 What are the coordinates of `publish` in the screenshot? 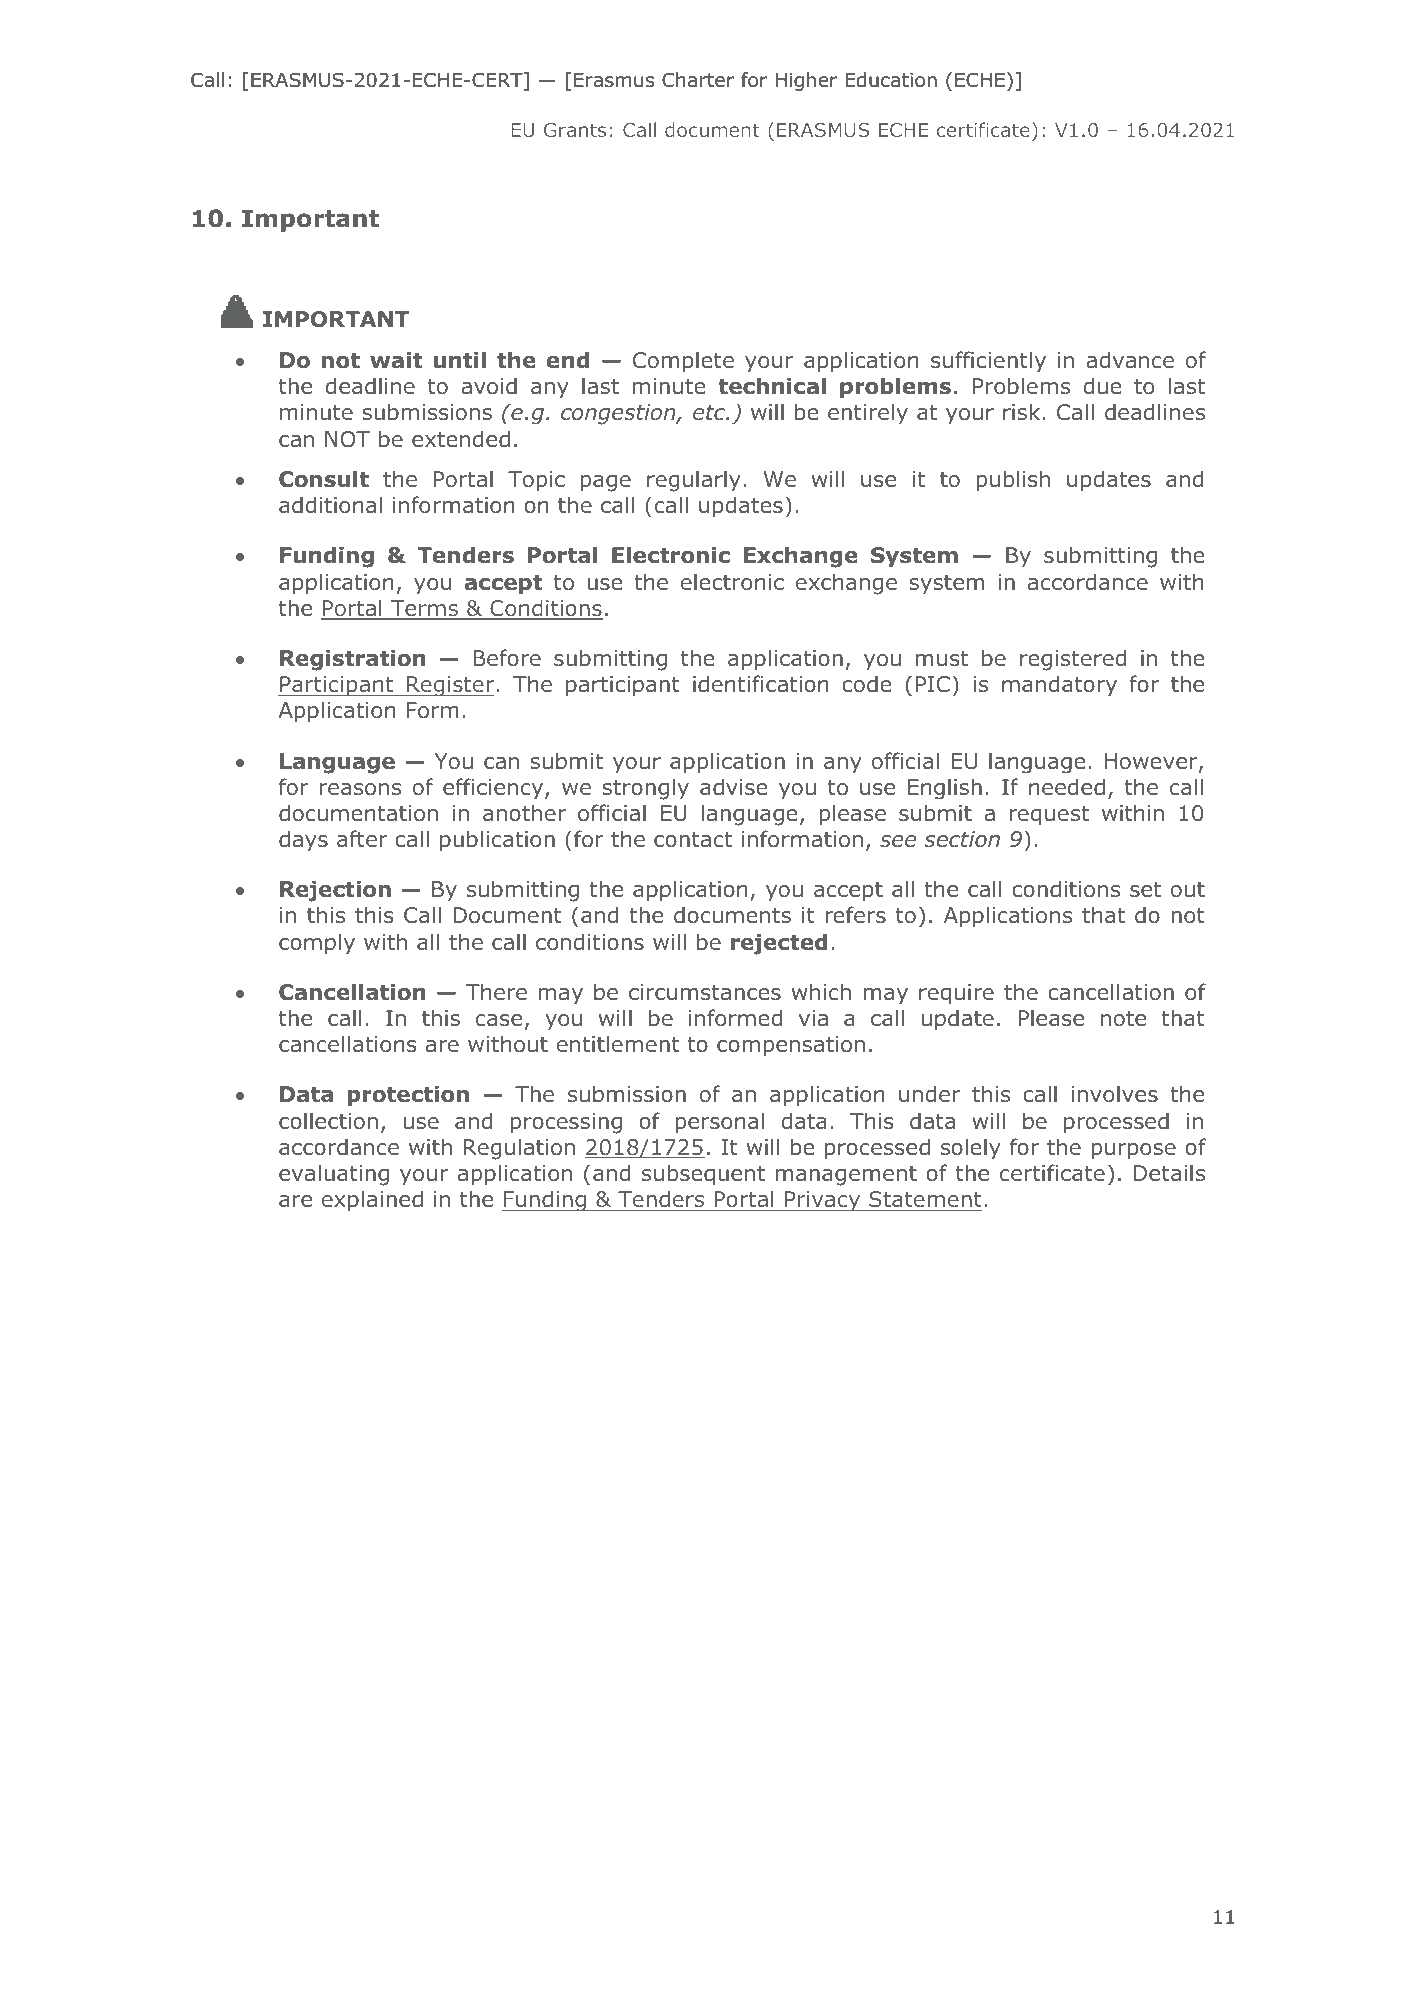 It's located at (1013, 481).
